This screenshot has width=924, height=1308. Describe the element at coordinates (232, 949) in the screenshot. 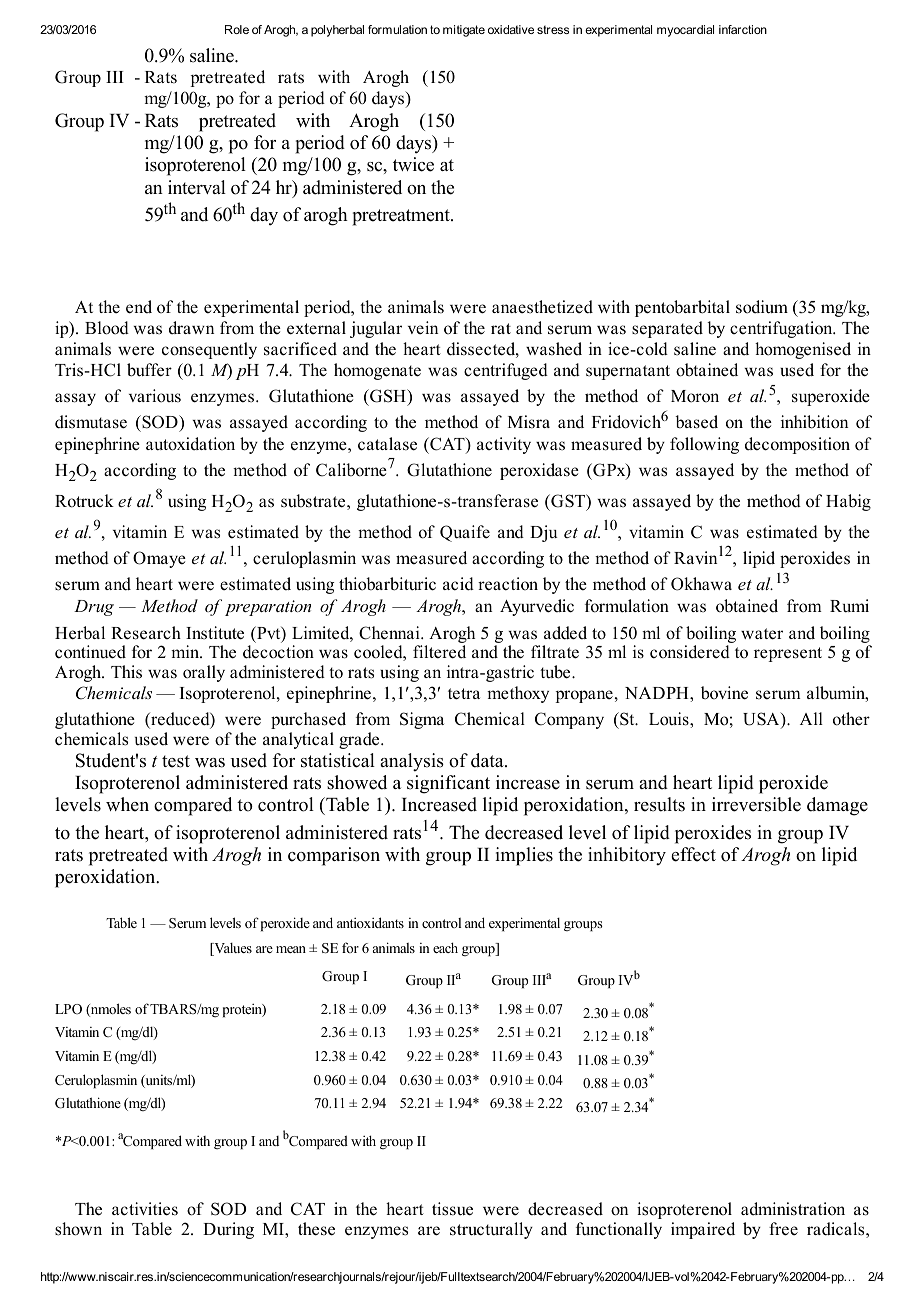

I see `Values` at that location.
